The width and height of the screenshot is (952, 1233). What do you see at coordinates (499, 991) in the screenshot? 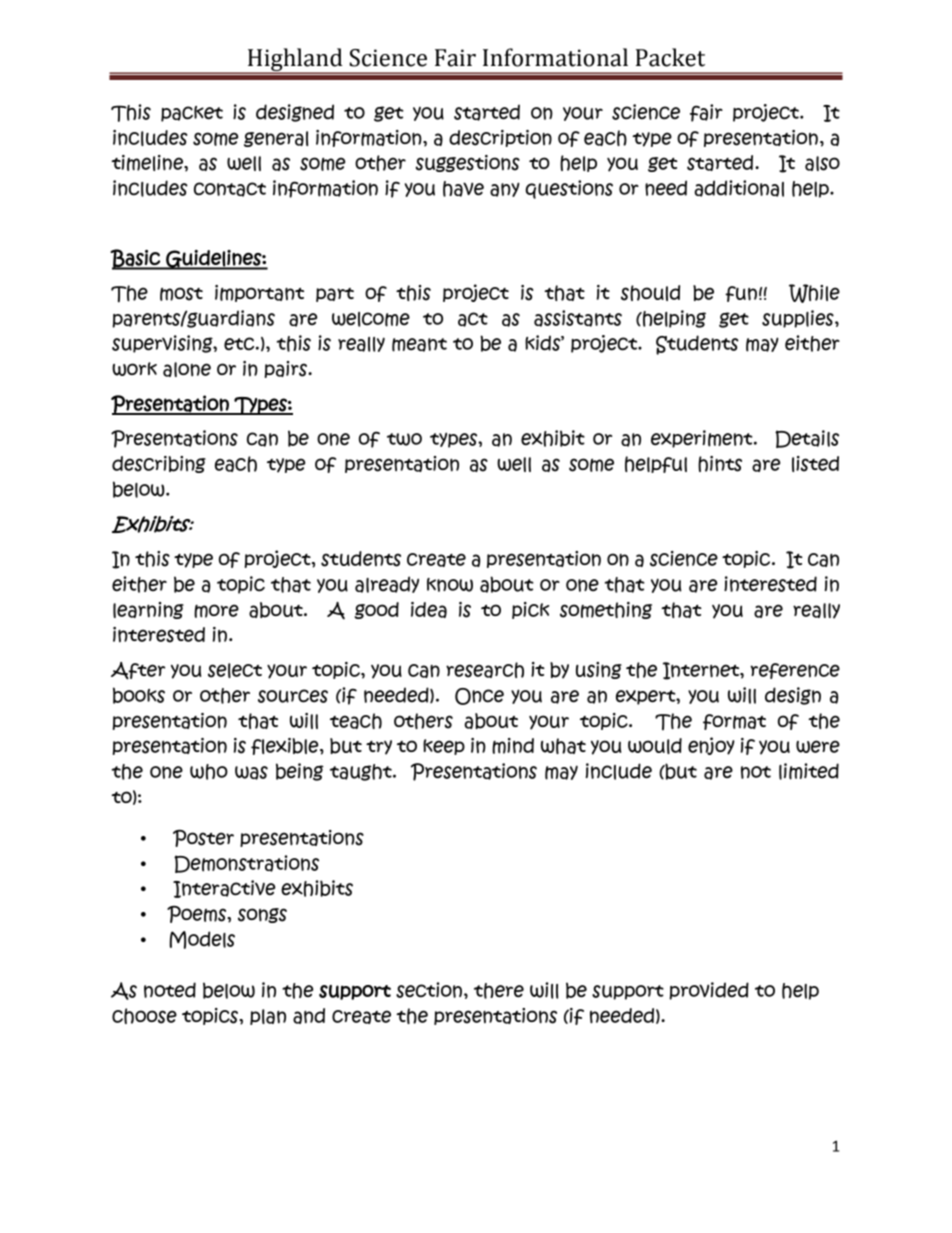
I see `there` at bounding box center [499, 991].
